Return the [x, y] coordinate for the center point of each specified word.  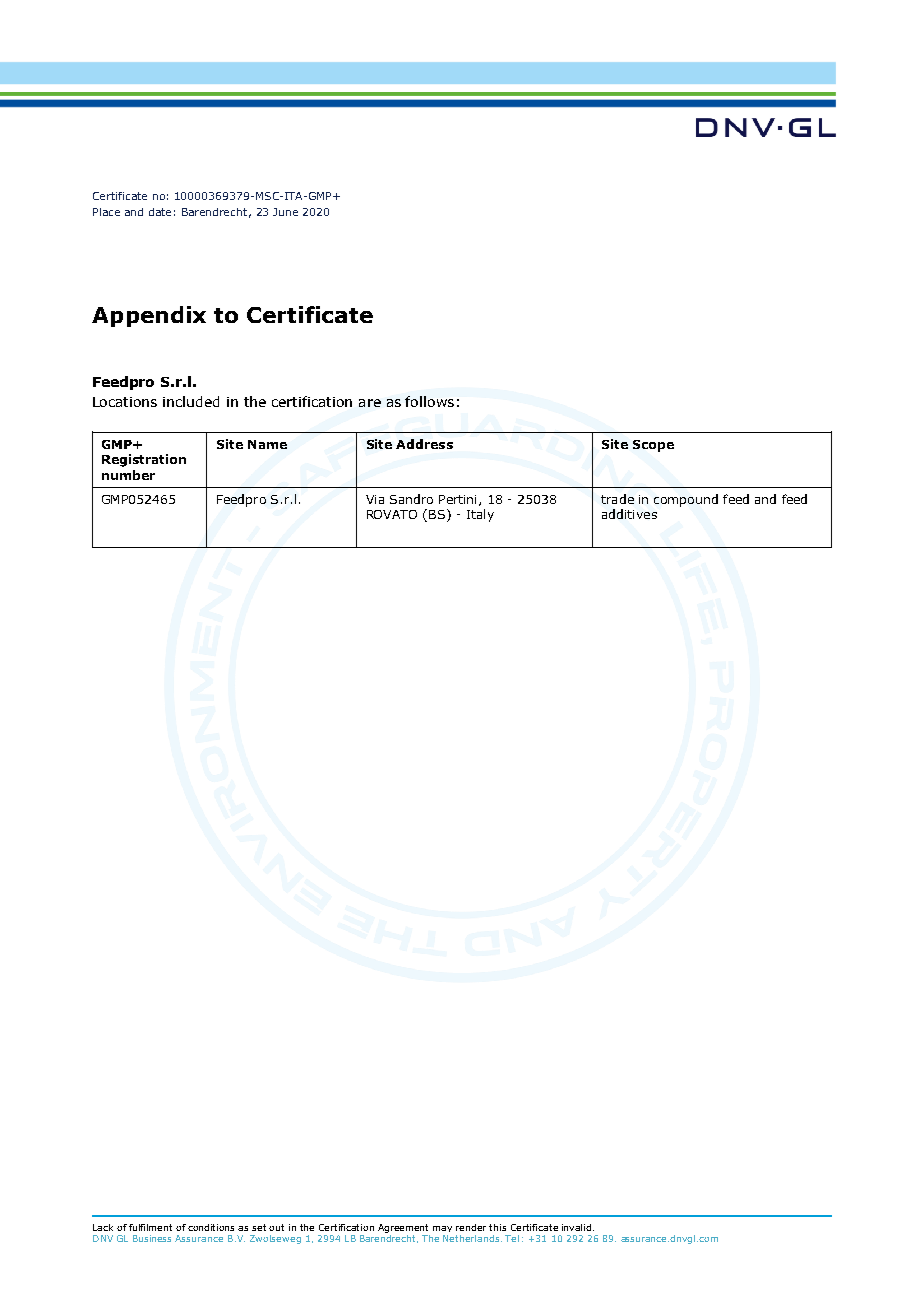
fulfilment [150, 1227]
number [128, 475]
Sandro [411, 499]
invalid [578, 1227]
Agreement [403, 1228]
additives [629, 514]
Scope [653, 446]
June [285, 212]
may [442, 1229]
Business [152, 1238]
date [160, 212]
